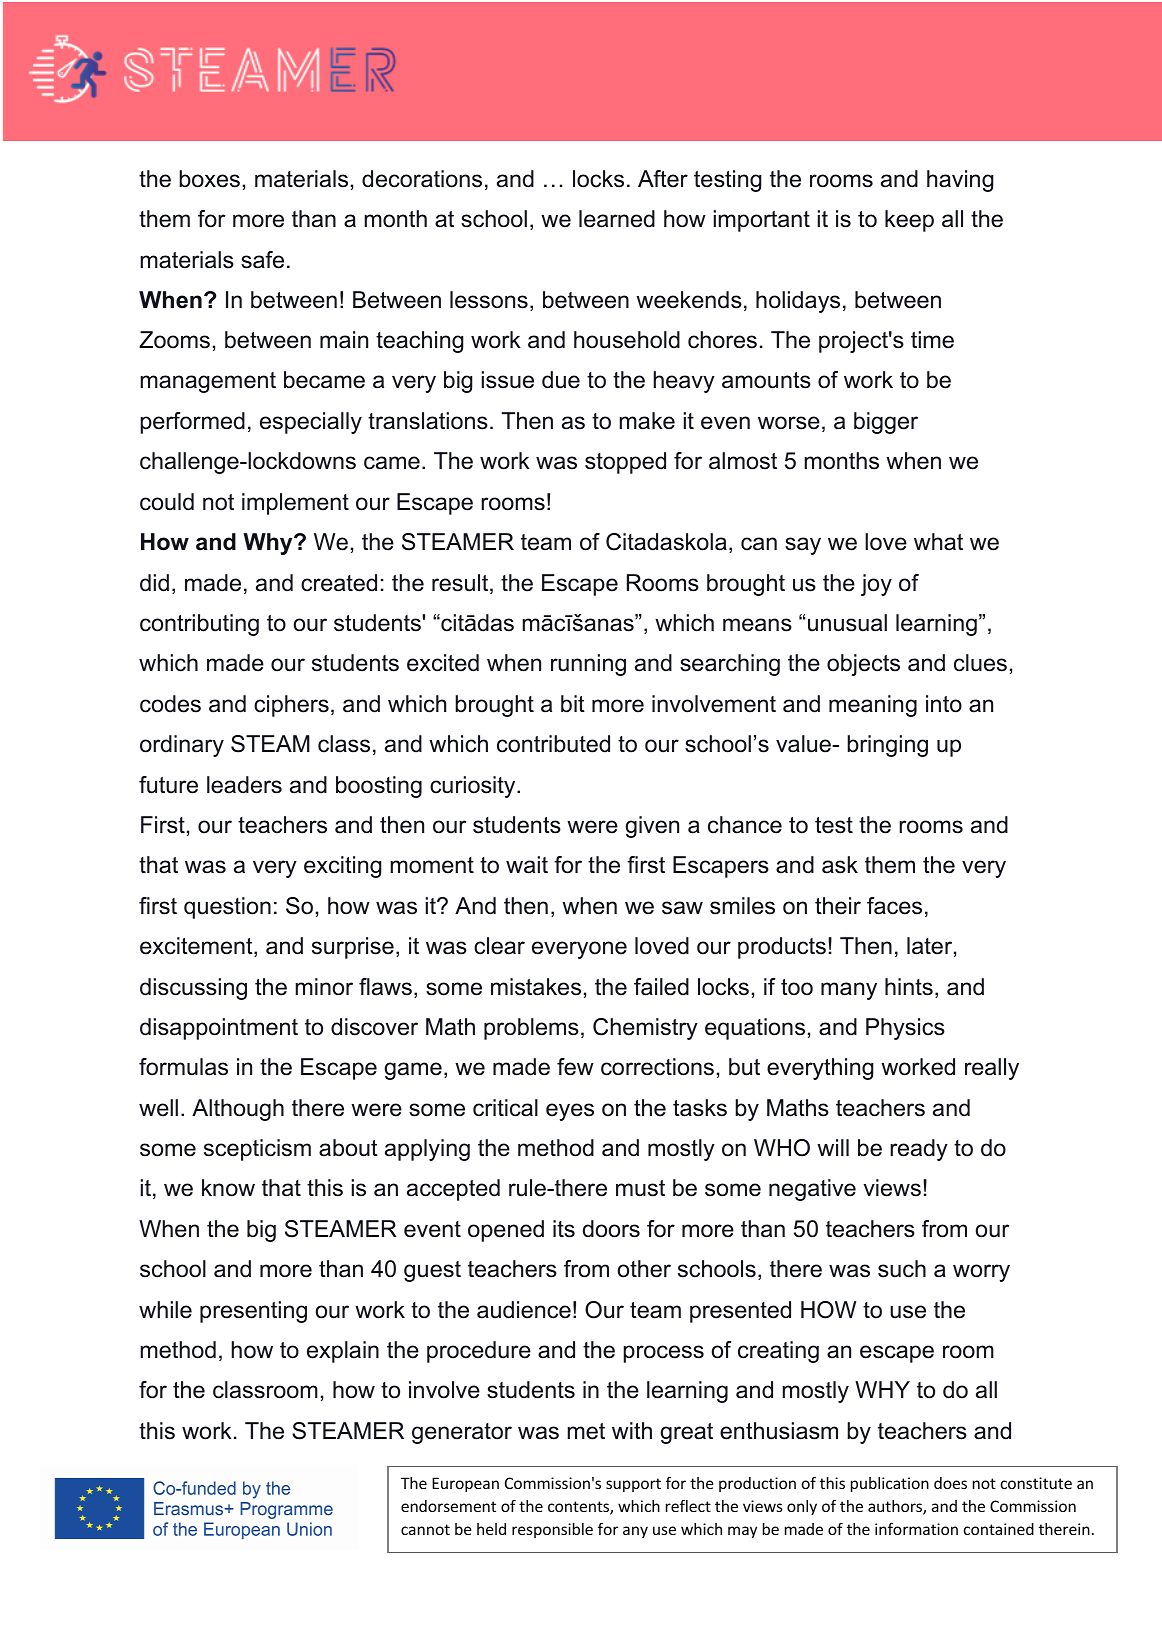  Describe the element at coordinates (950, 1483) in the page. I see `does` at that location.
